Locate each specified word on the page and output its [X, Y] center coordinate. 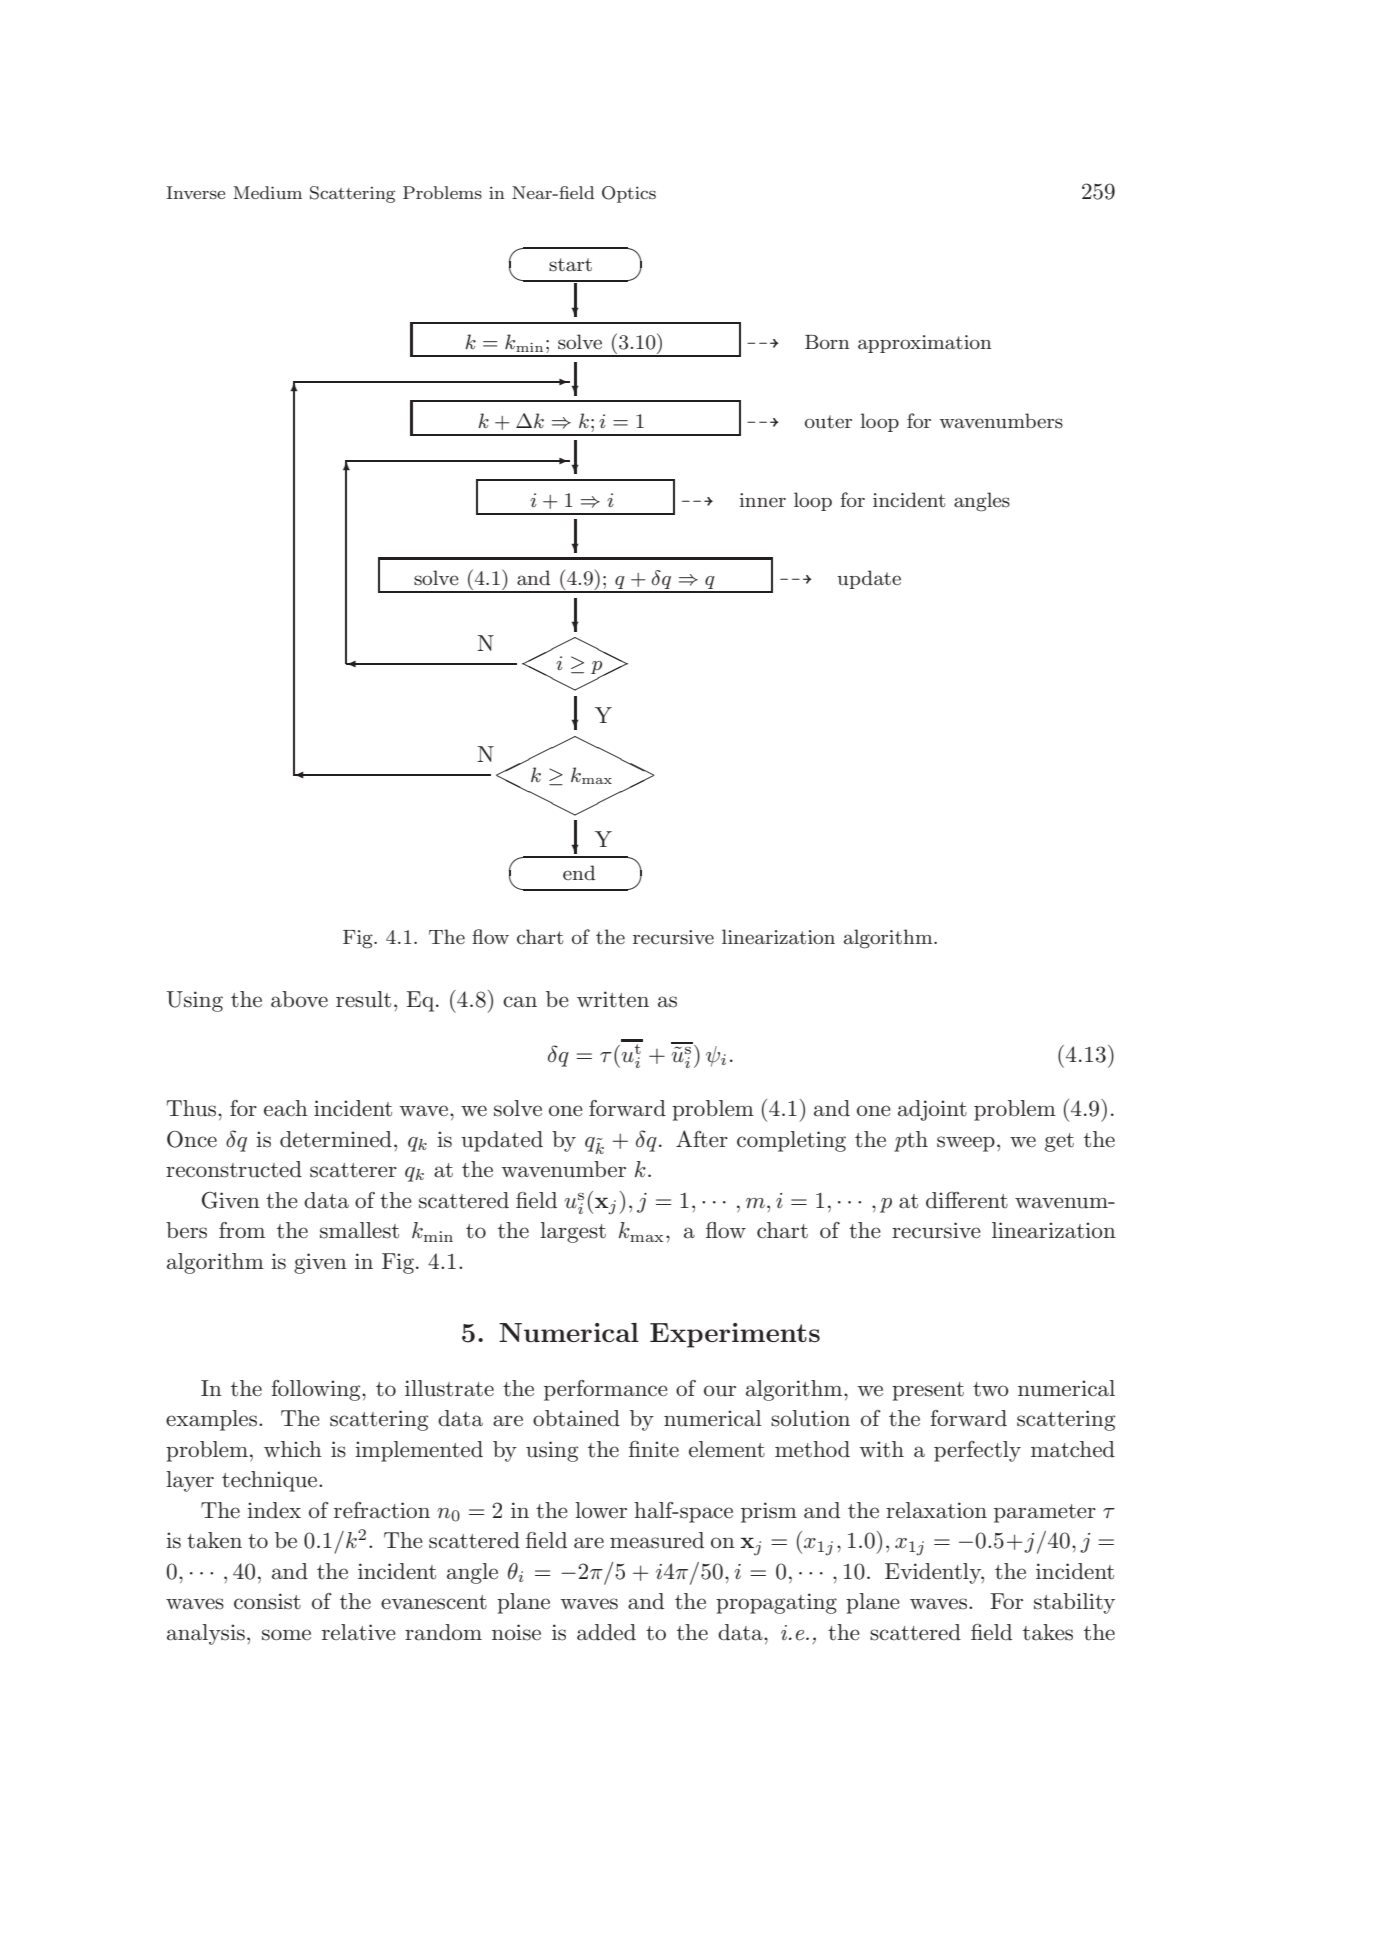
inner [763, 500]
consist [267, 1601]
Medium [267, 192]
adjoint [932, 1110]
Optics [629, 194]
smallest [359, 1230]
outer [828, 421]
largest [573, 1232]
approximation [925, 344]
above [299, 999]
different [967, 1200]
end [579, 872]
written [613, 999]
